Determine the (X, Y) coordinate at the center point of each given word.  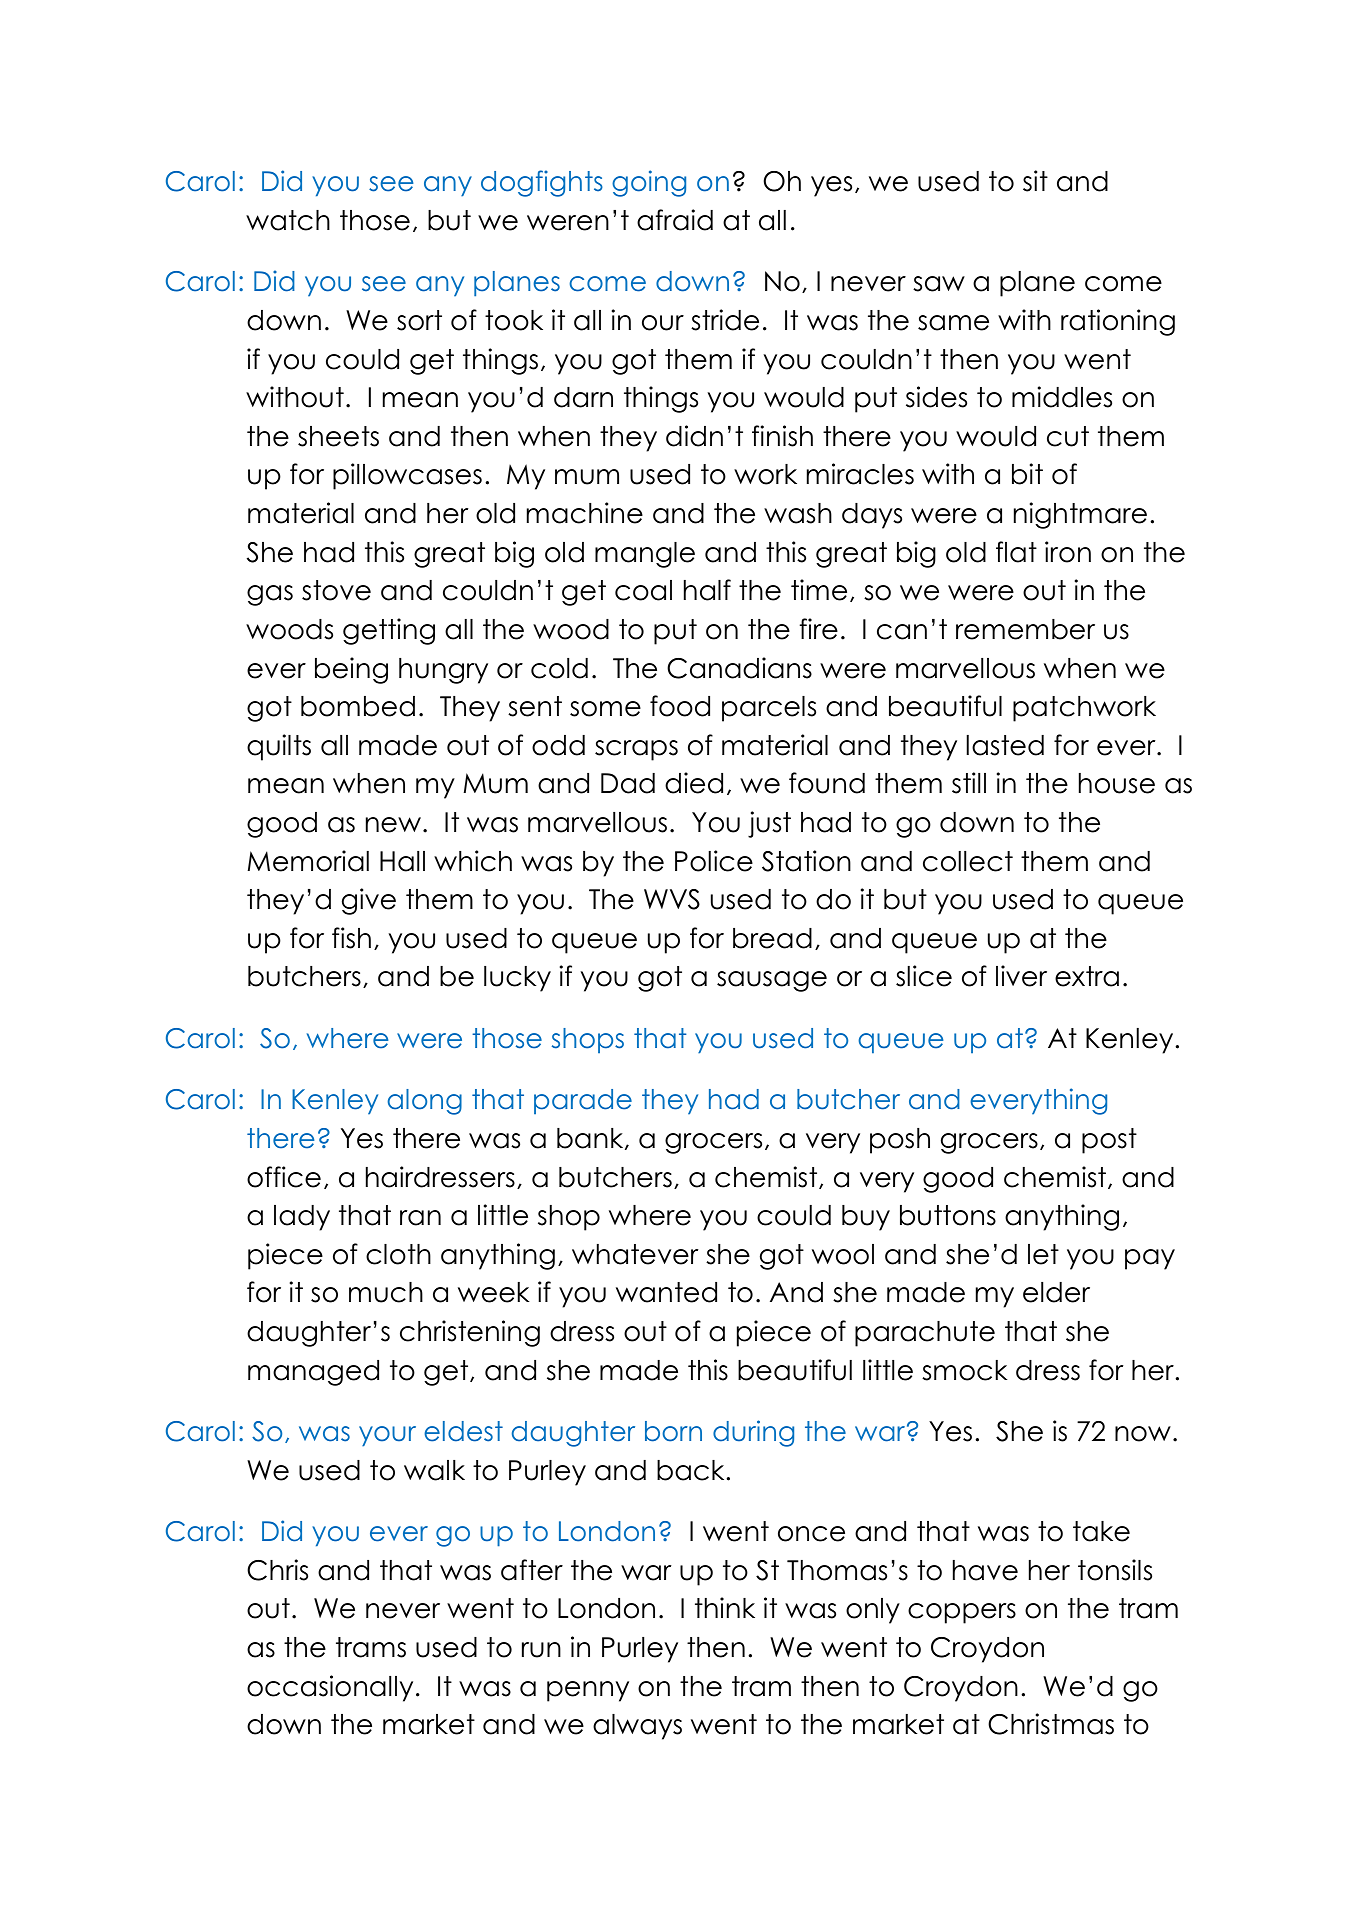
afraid (675, 220)
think (725, 1607)
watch (288, 220)
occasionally (330, 1688)
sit (1035, 181)
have (985, 1570)
